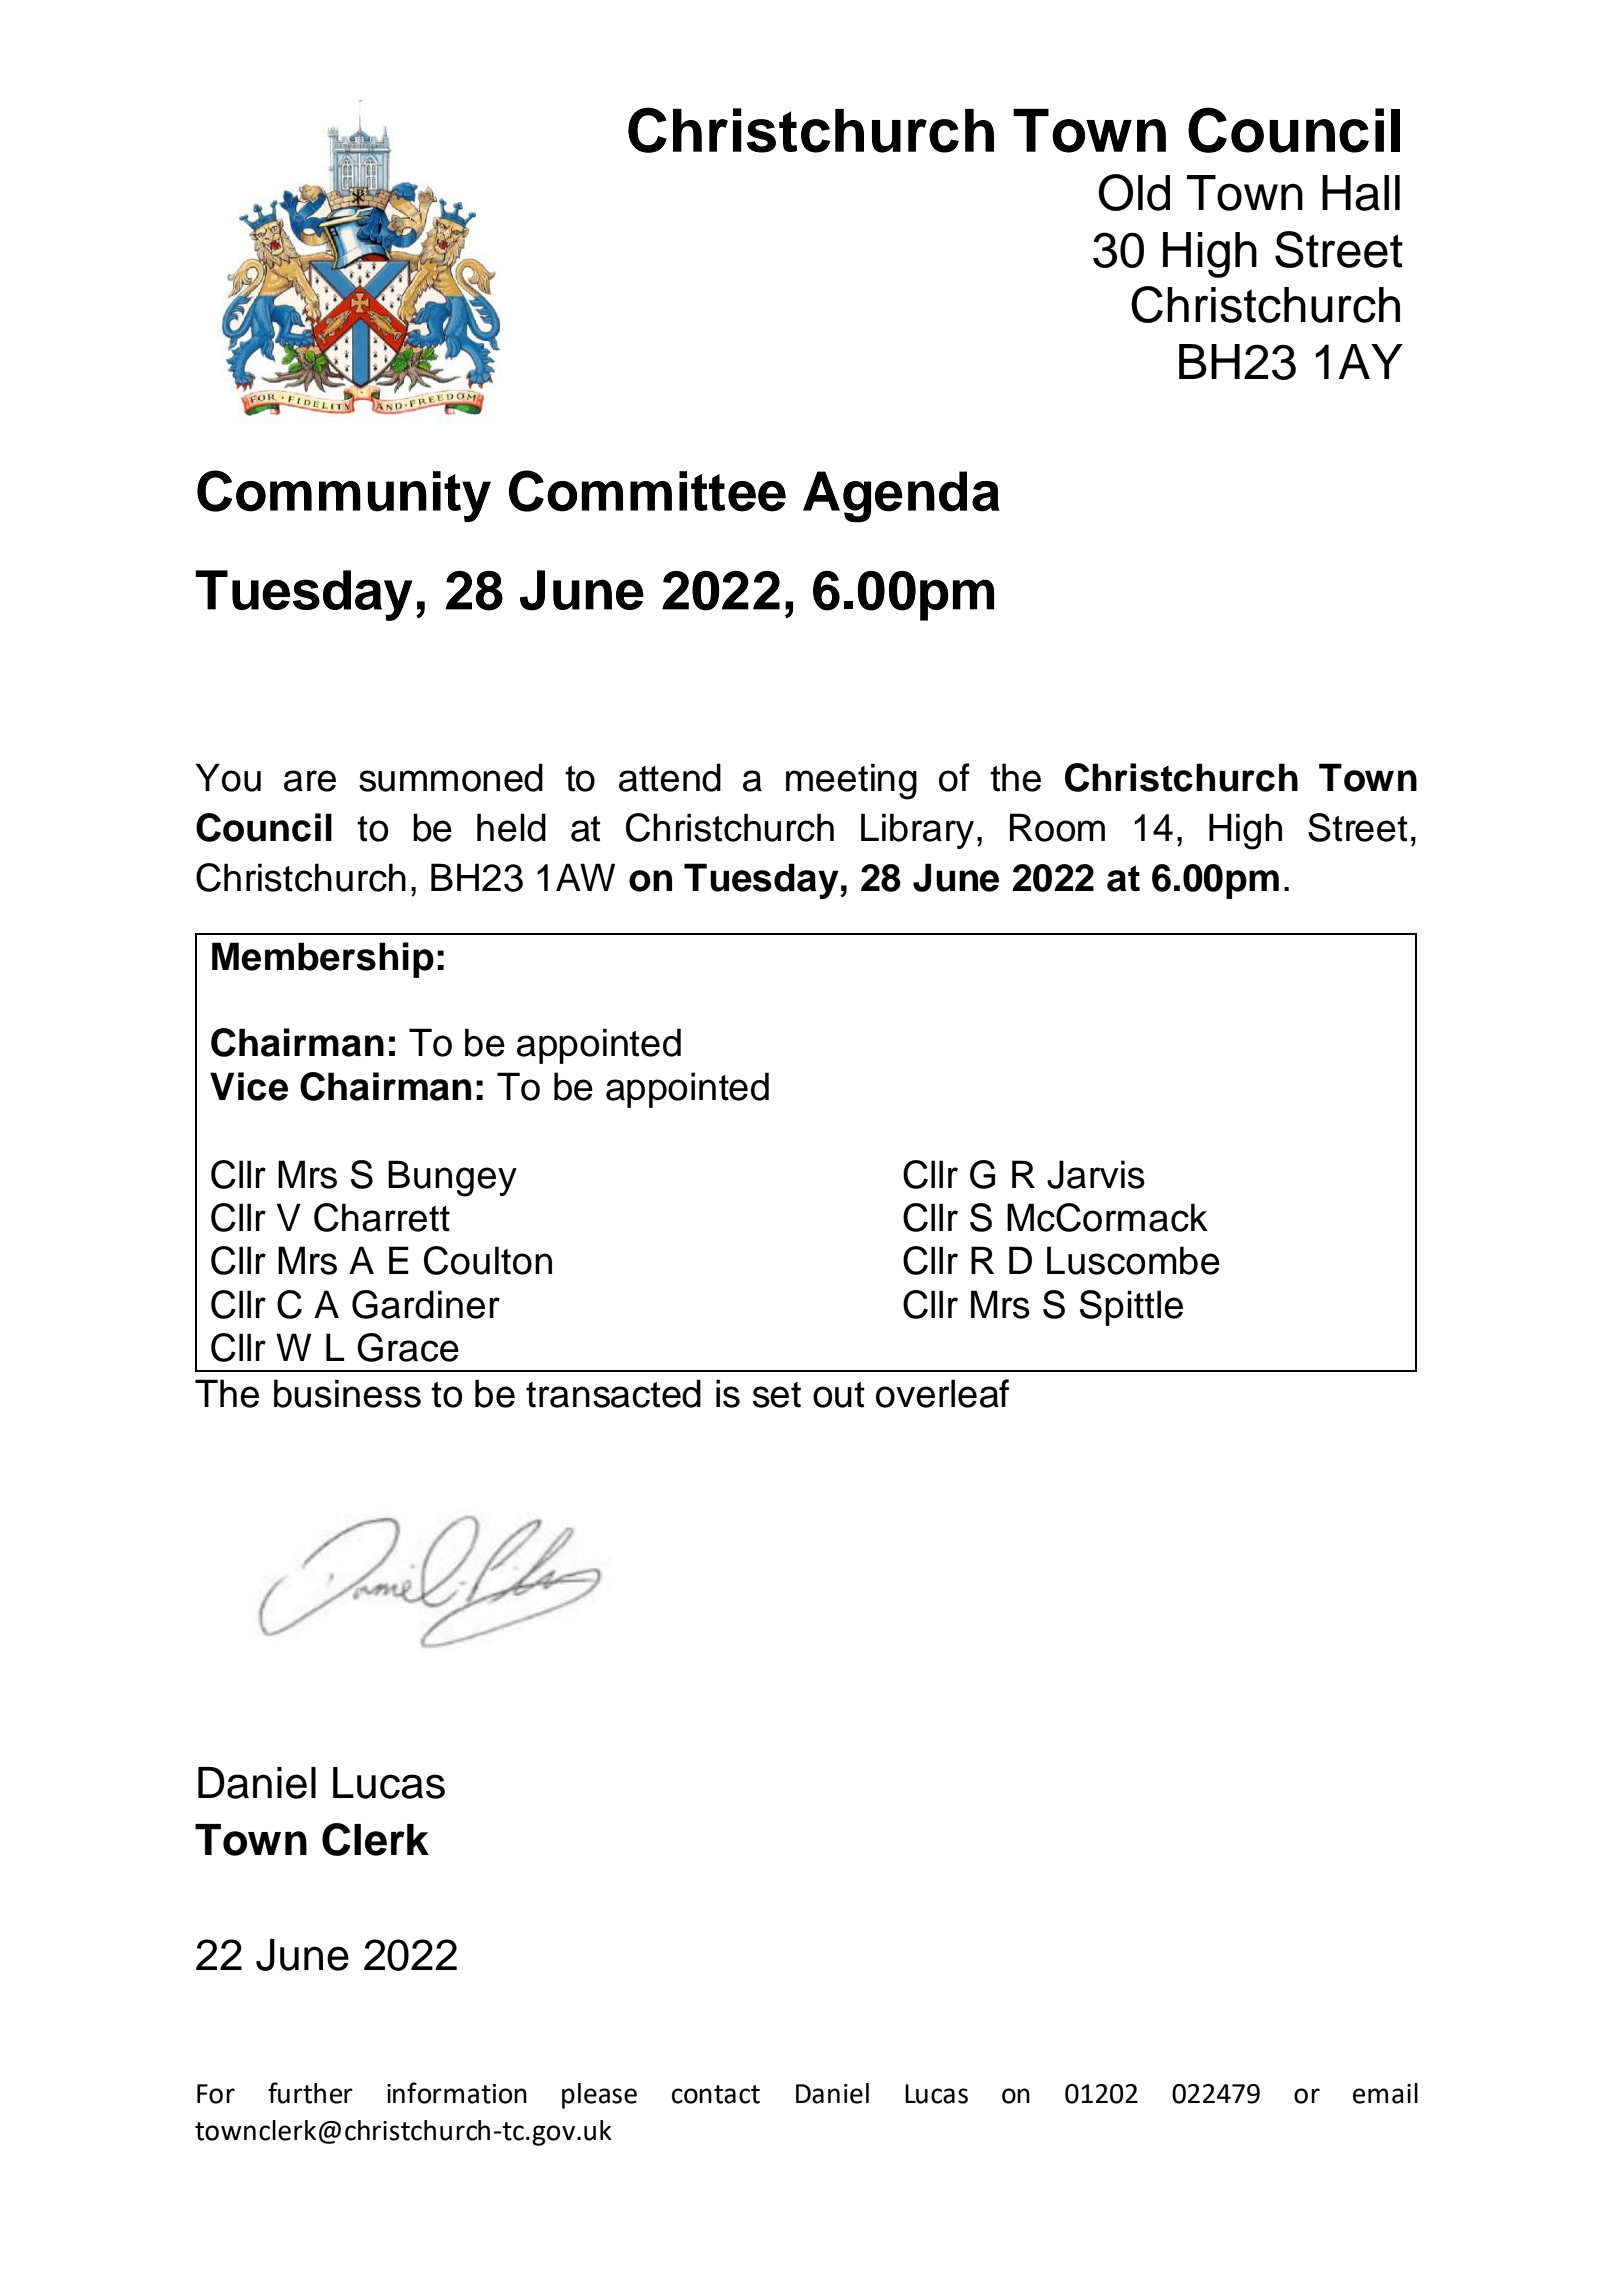 The width and height of the page is (1612, 2279). What do you see at coordinates (1096, 1174) in the page?
I see `Jarvis` at bounding box center [1096, 1174].
